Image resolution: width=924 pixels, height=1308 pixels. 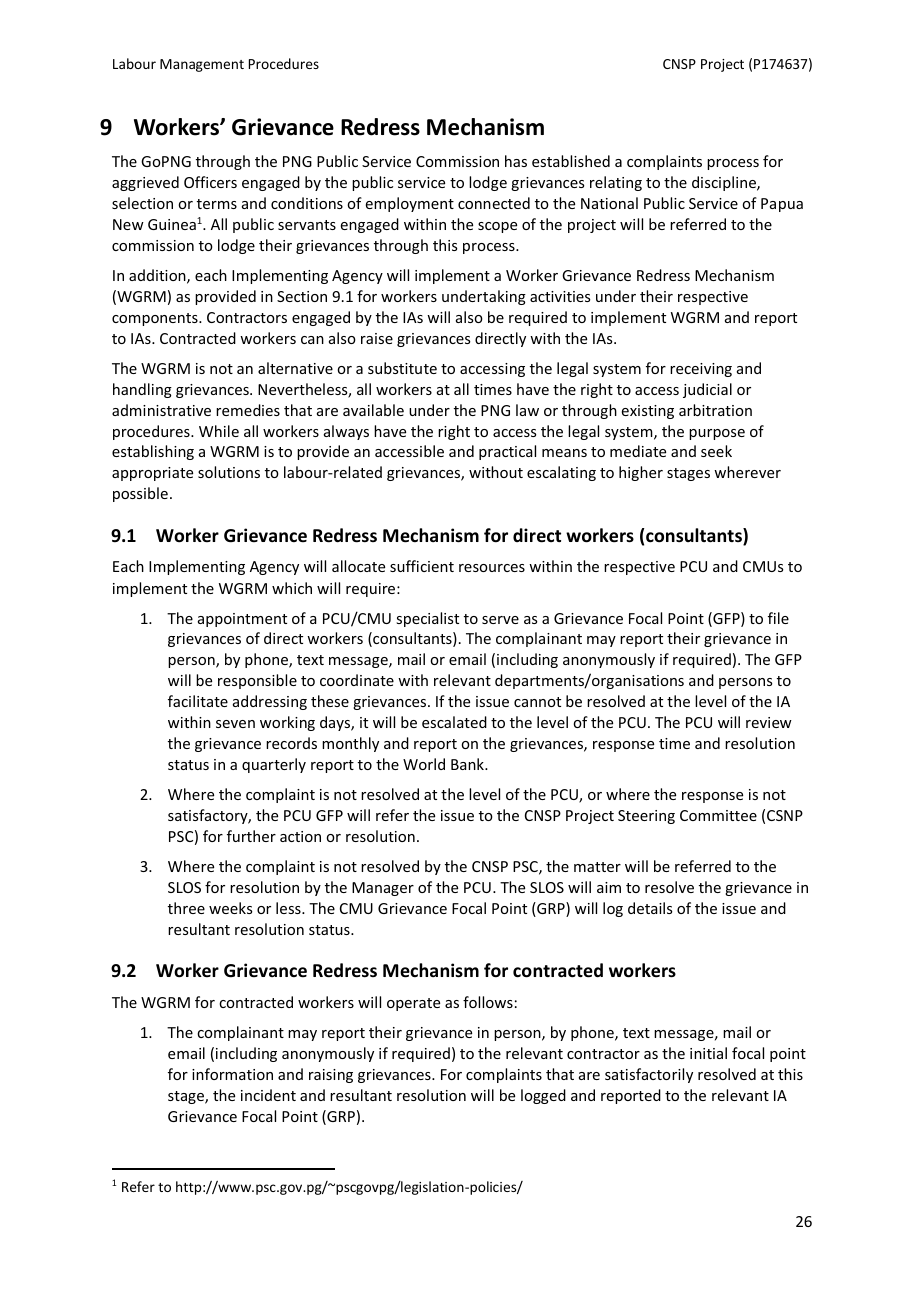 What do you see at coordinates (468, 764) in the image?
I see `Bank` at bounding box center [468, 764].
